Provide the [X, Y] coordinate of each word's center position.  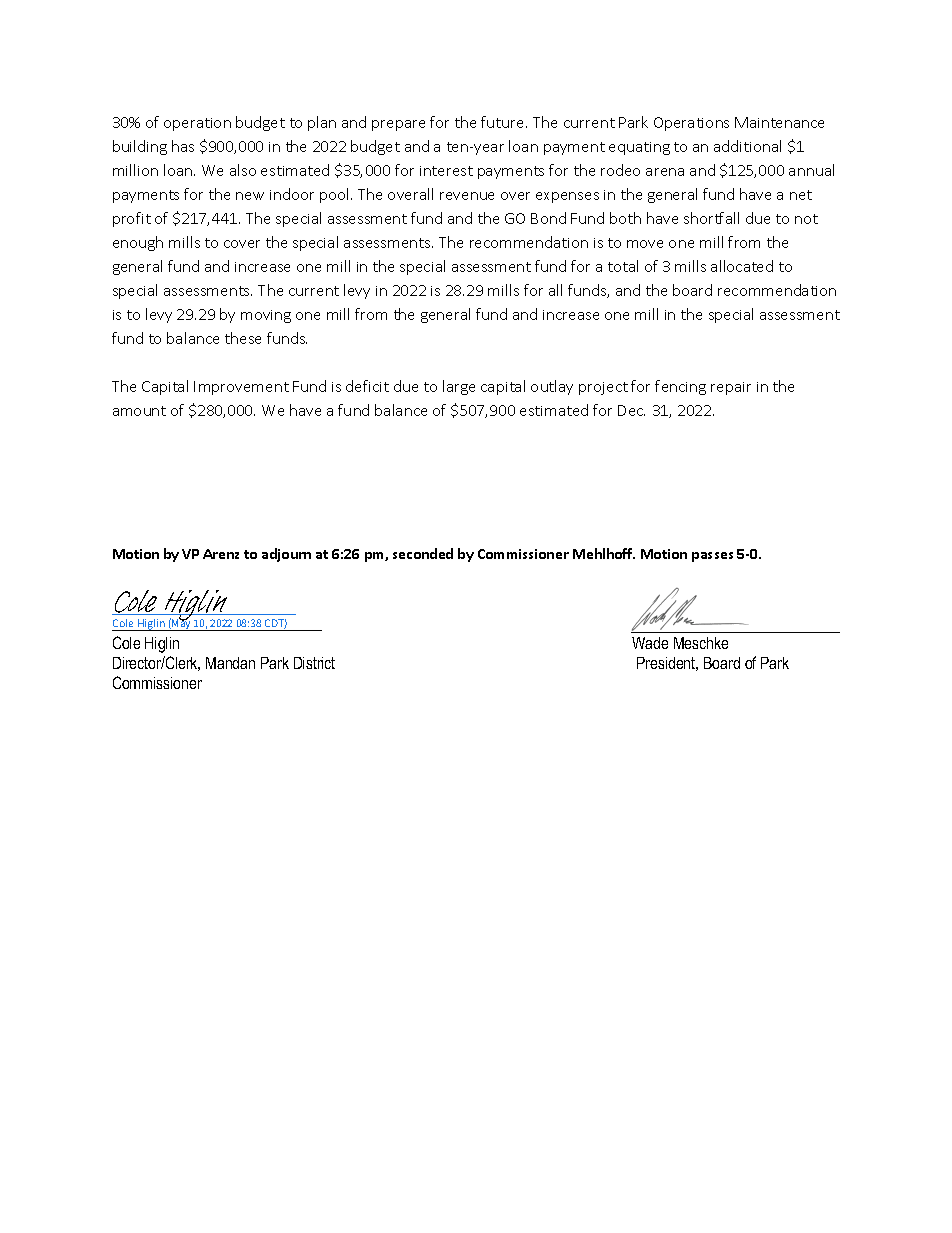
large [459, 387]
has [183, 146]
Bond [548, 218]
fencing [680, 387]
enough [138, 243]
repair [731, 388]
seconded [423, 553]
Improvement [241, 388]
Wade [650, 643]
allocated [742, 266]
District [314, 663]
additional [747, 146]
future [504, 122]
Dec [631, 410]
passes [712, 557]
